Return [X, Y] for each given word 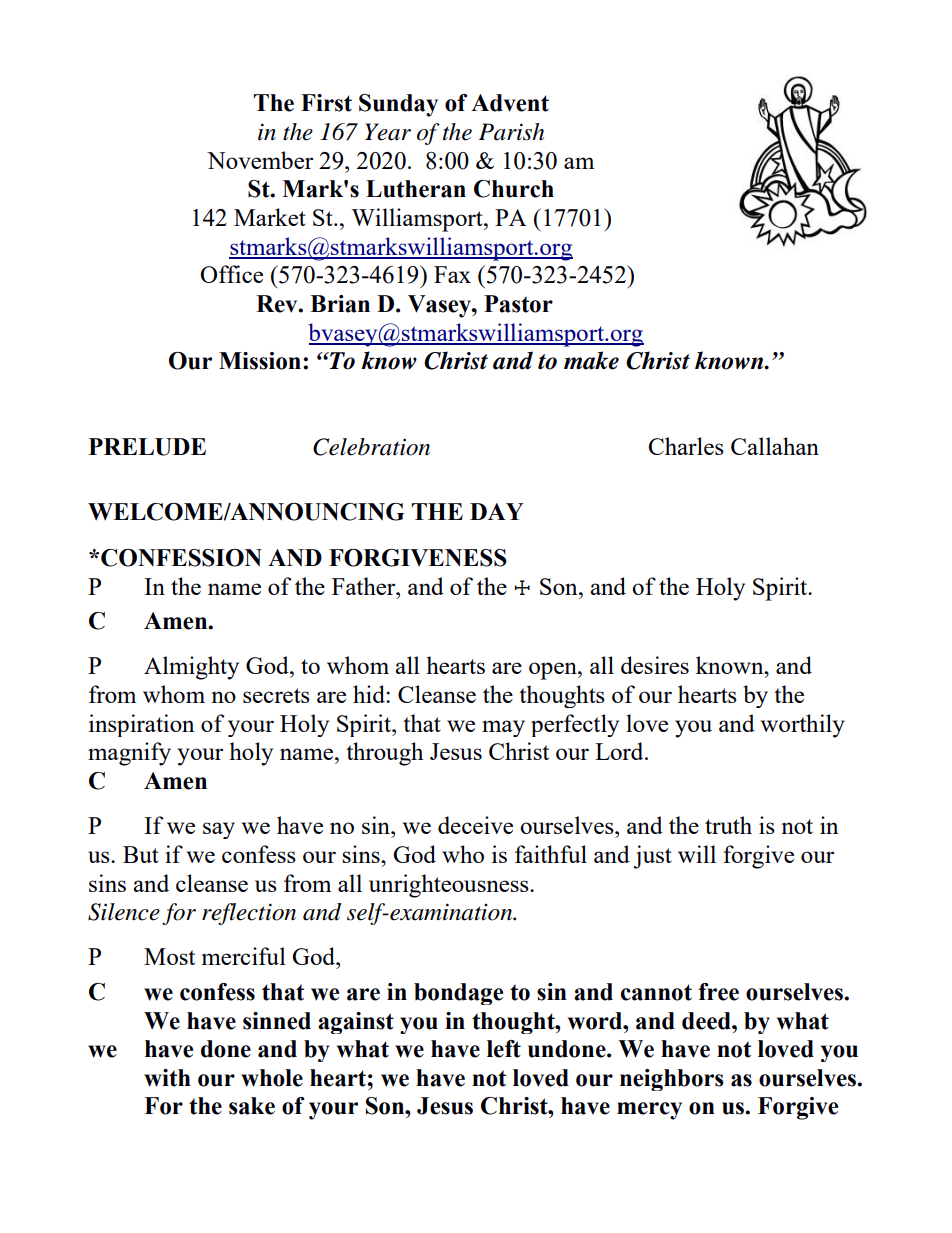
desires [655, 665]
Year [388, 132]
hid [370, 694]
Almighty [191, 668]
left [504, 1049]
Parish [511, 132]
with [167, 1078]
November [260, 160]
